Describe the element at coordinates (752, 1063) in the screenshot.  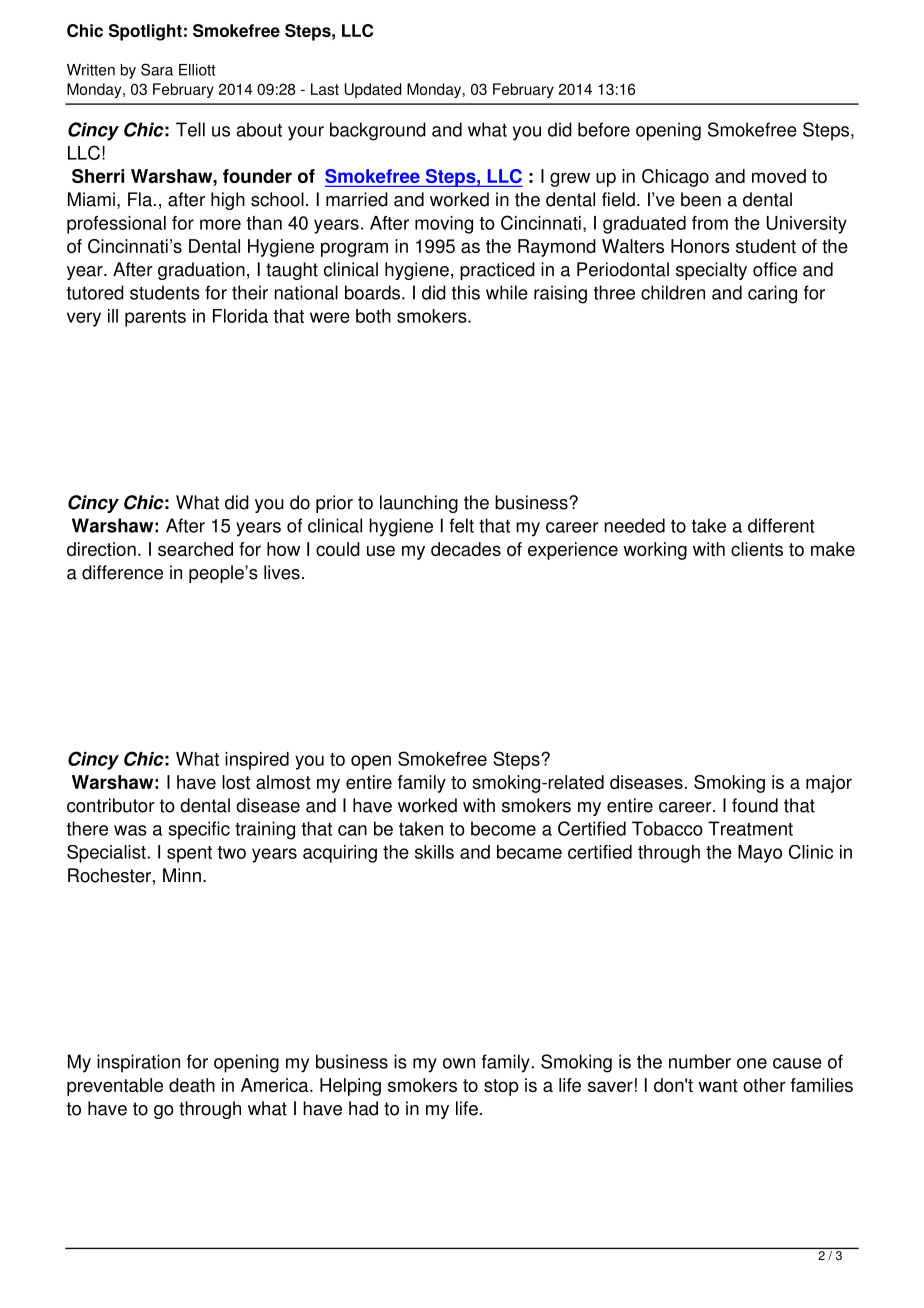
I see `one` at that location.
